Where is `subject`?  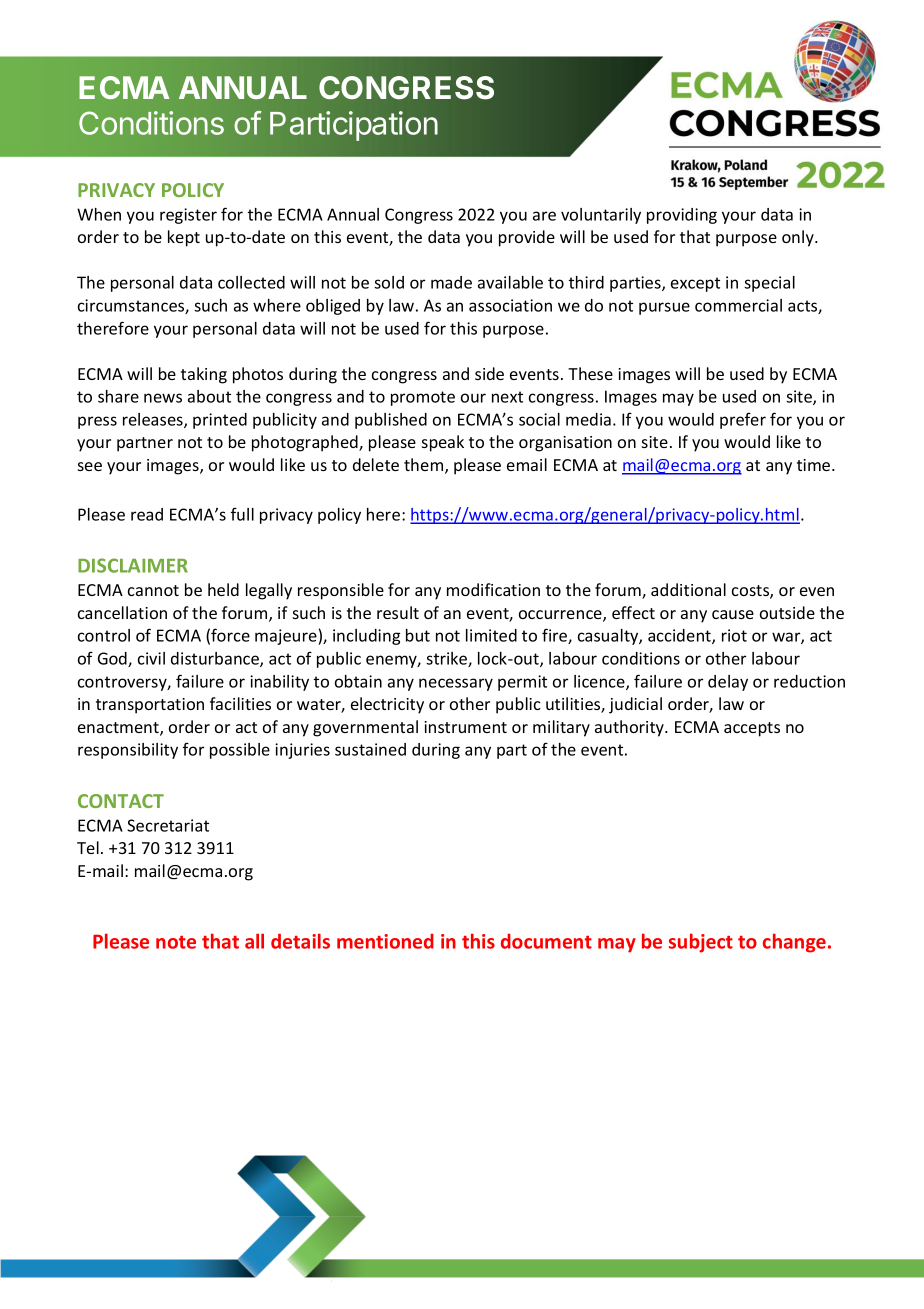 subject is located at coordinates (701, 943).
